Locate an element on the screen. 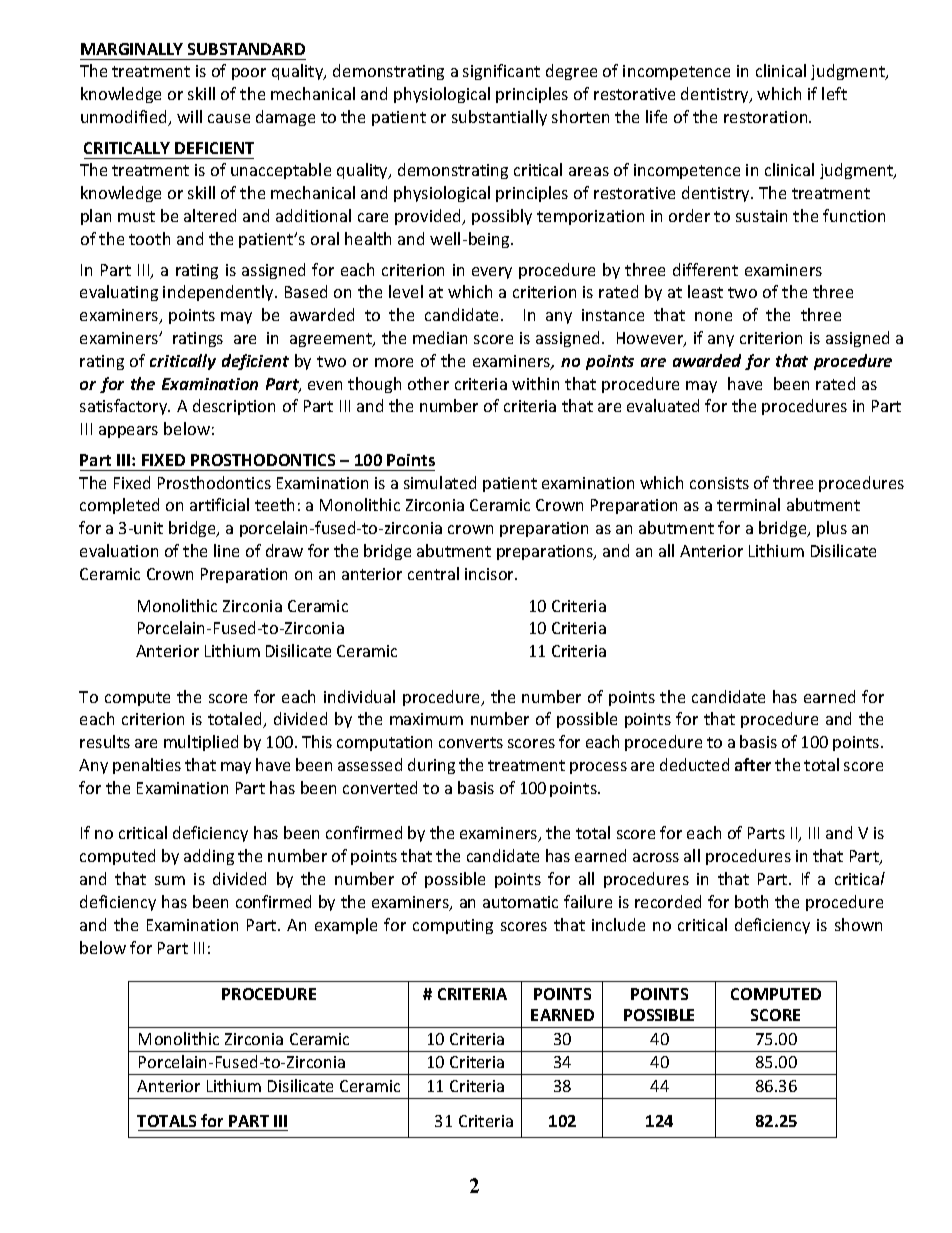 This screenshot has width=952, height=1233. significant is located at coordinates (501, 72).
